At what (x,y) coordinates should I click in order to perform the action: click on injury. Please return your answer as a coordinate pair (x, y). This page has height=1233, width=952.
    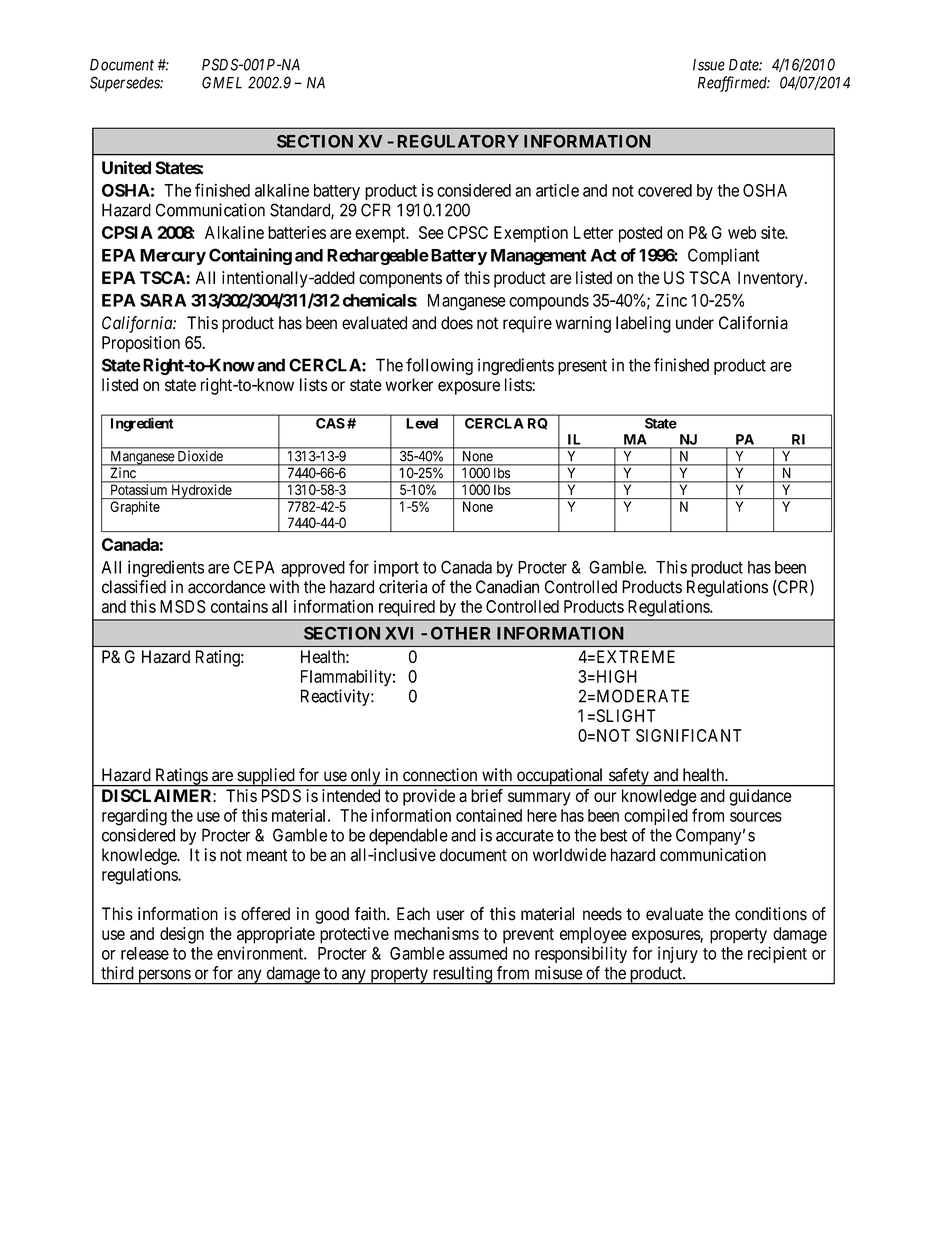
    Looking at the image, I should click on (678, 954).
